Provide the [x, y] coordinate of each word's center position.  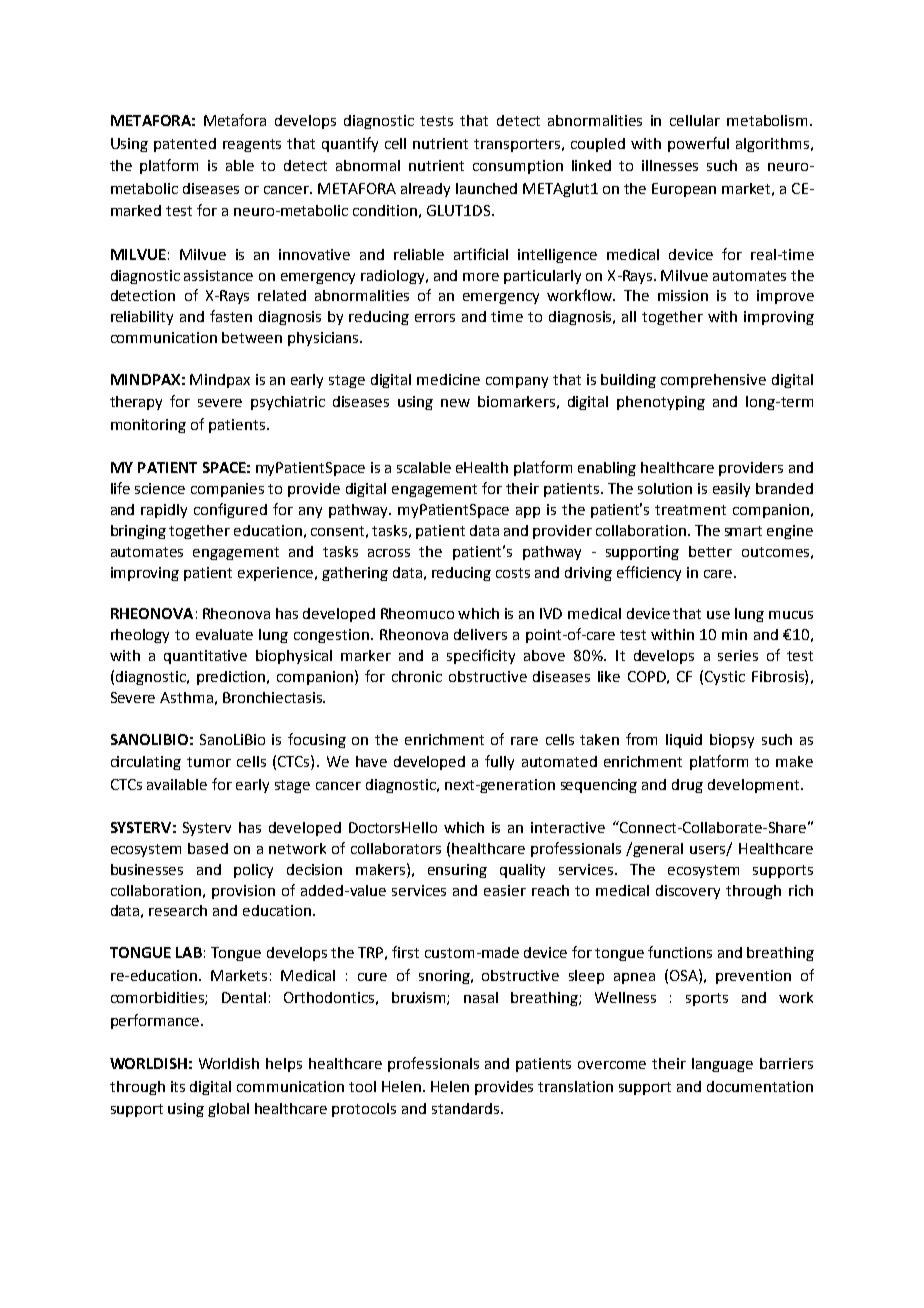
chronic [417, 676]
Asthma [186, 697]
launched [486, 188]
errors [435, 318]
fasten [231, 316]
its [178, 1086]
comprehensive [713, 381]
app [528, 512]
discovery [688, 892]
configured [230, 510]
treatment [690, 510]
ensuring [457, 871]
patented [185, 145]
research [178, 910]
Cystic [725, 678]
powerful [698, 144]
